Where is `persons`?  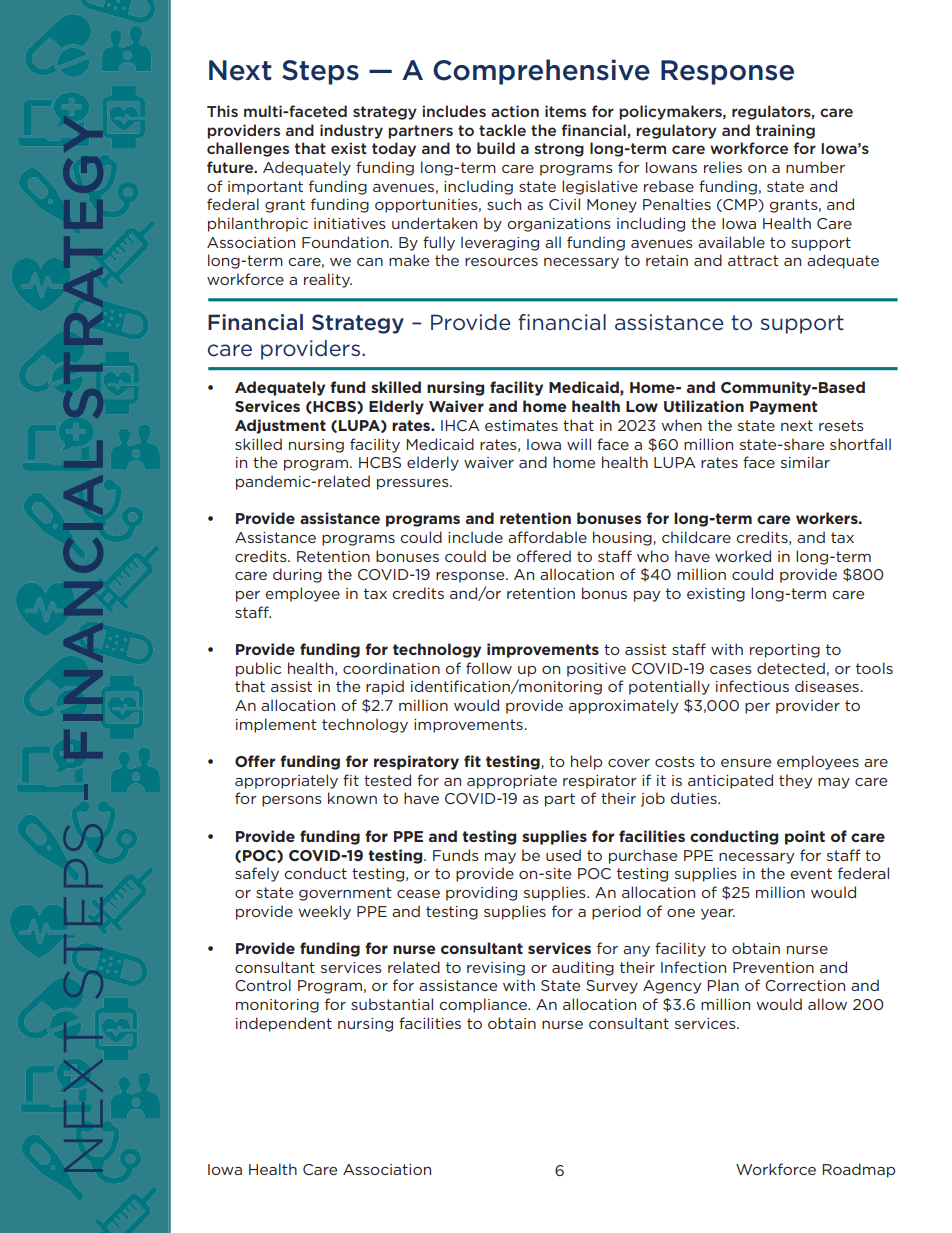
persons is located at coordinates (292, 801).
